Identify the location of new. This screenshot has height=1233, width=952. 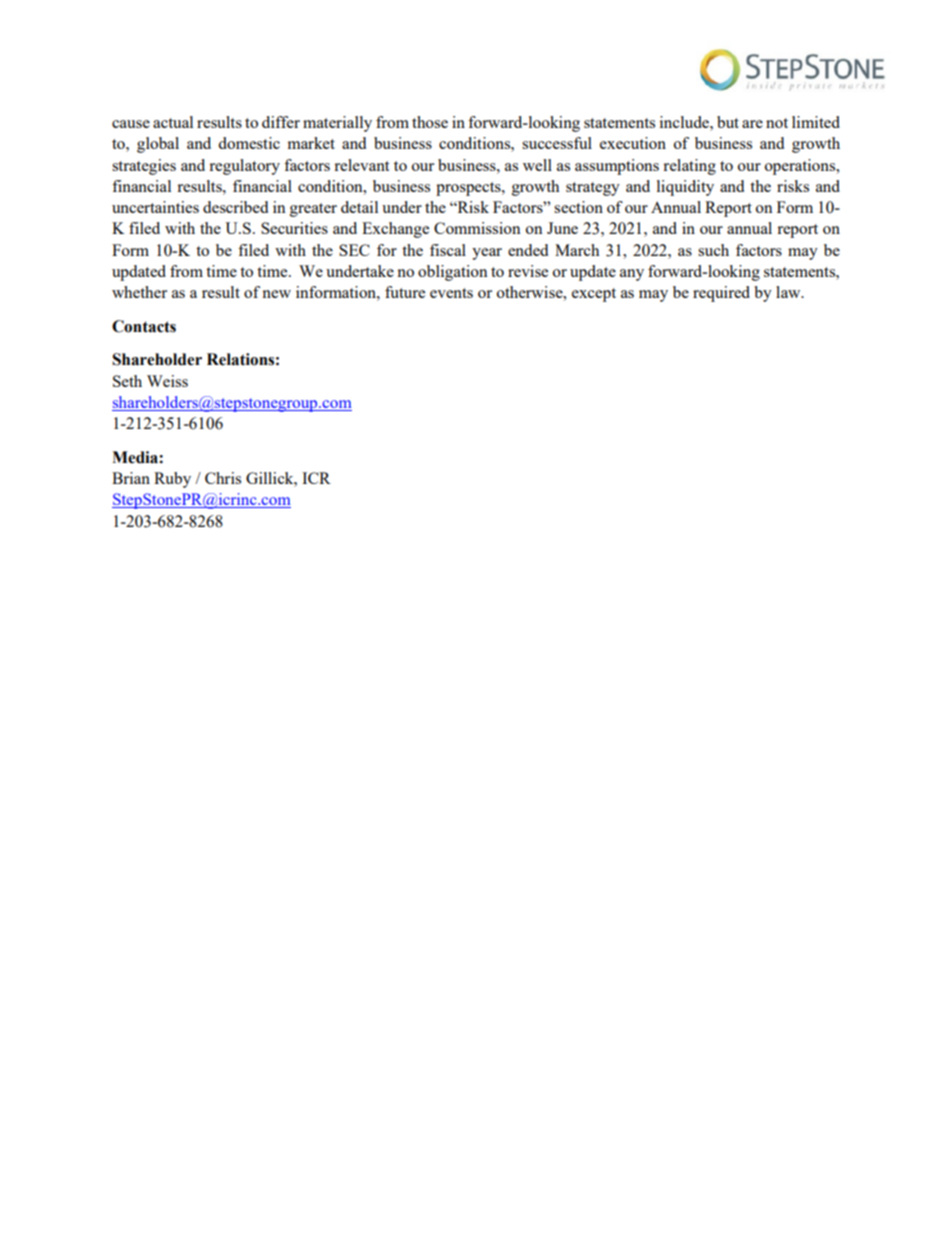
(276, 294).
